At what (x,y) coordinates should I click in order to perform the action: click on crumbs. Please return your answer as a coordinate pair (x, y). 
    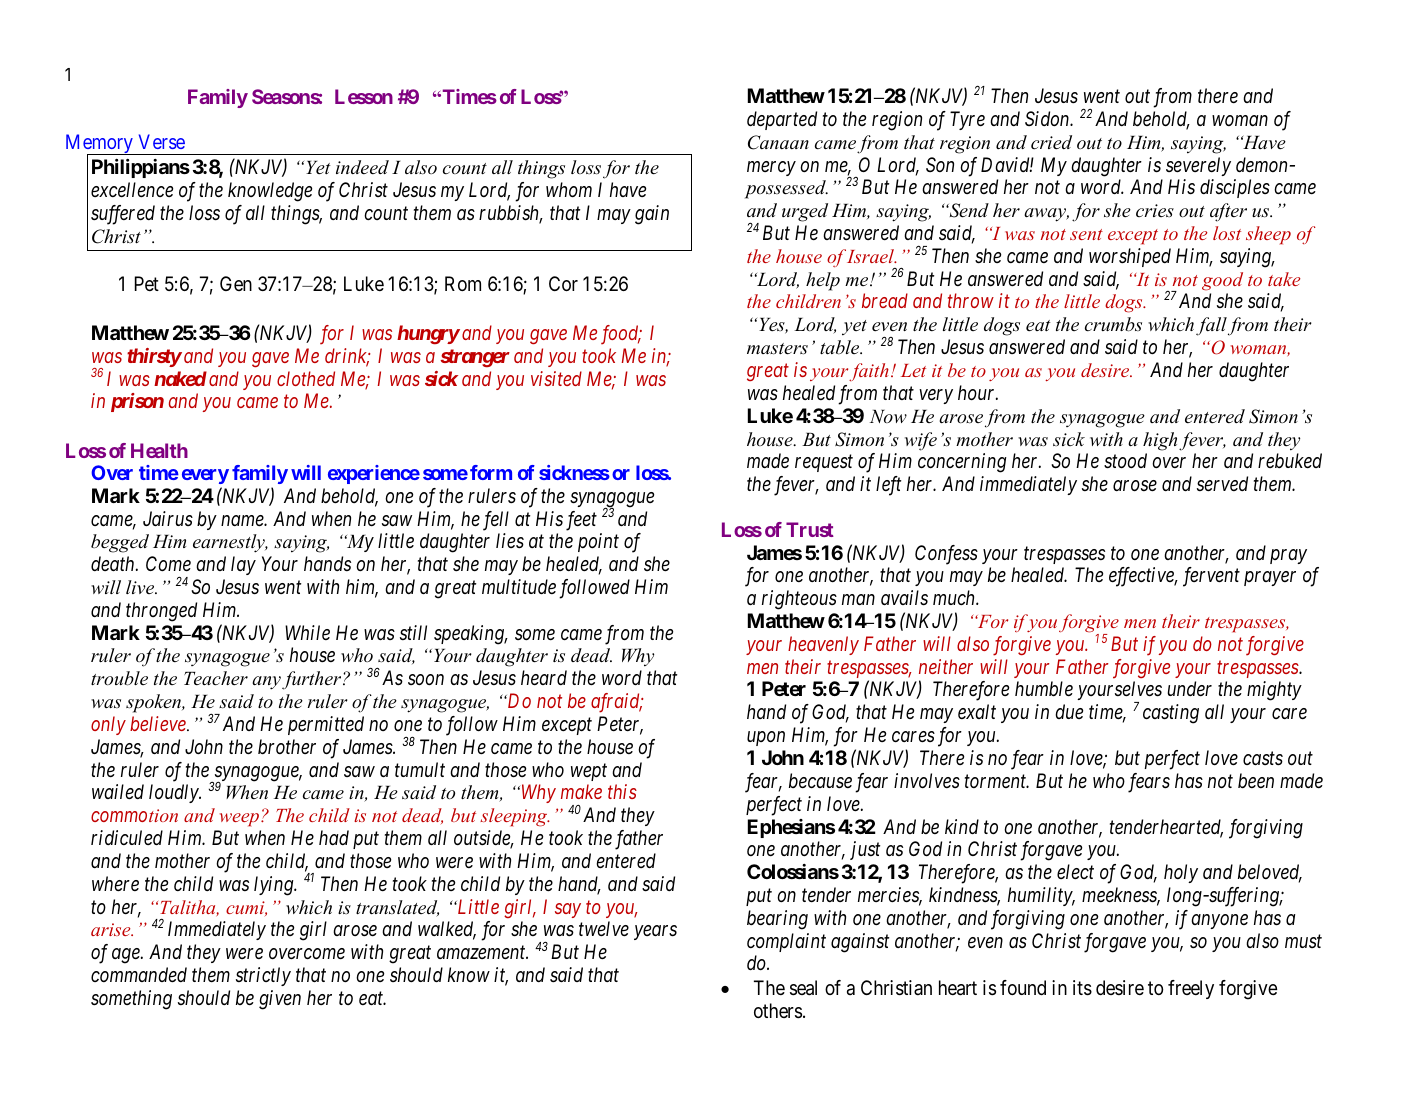
    Looking at the image, I should click on (1113, 324).
